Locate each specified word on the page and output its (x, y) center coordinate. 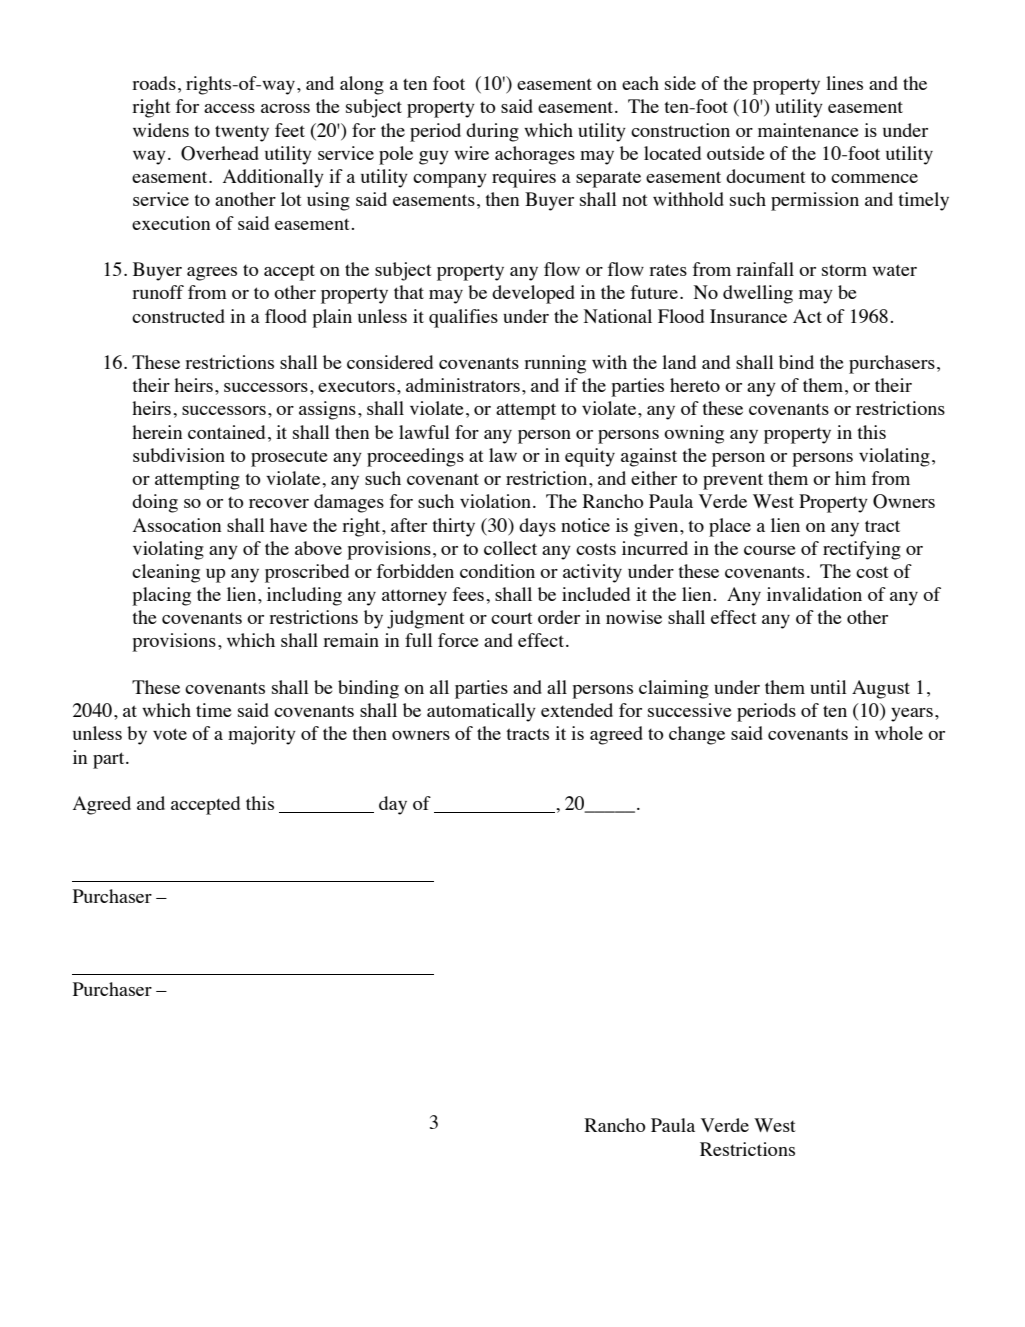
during (492, 132)
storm (844, 270)
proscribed (307, 573)
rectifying (862, 550)
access (229, 108)
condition (497, 571)
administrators (463, 385)
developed (533, 294)
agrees (212, 274)
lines (844, 83)
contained (226, 432)
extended (577, 710)
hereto (695, 385)
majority (262, 735)
